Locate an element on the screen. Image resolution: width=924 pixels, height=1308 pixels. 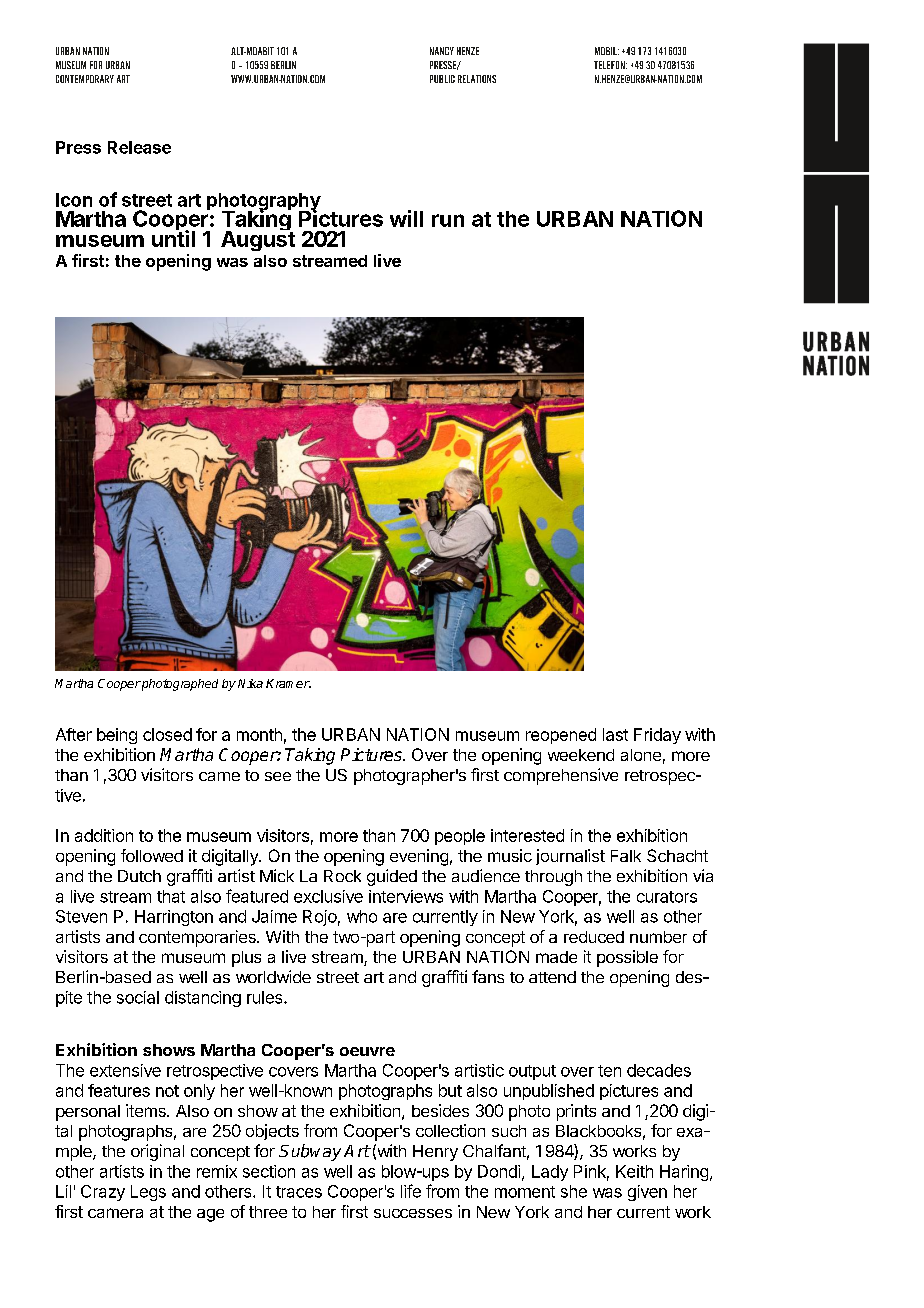
PUBLIC is located at coordinates (442, 79).
